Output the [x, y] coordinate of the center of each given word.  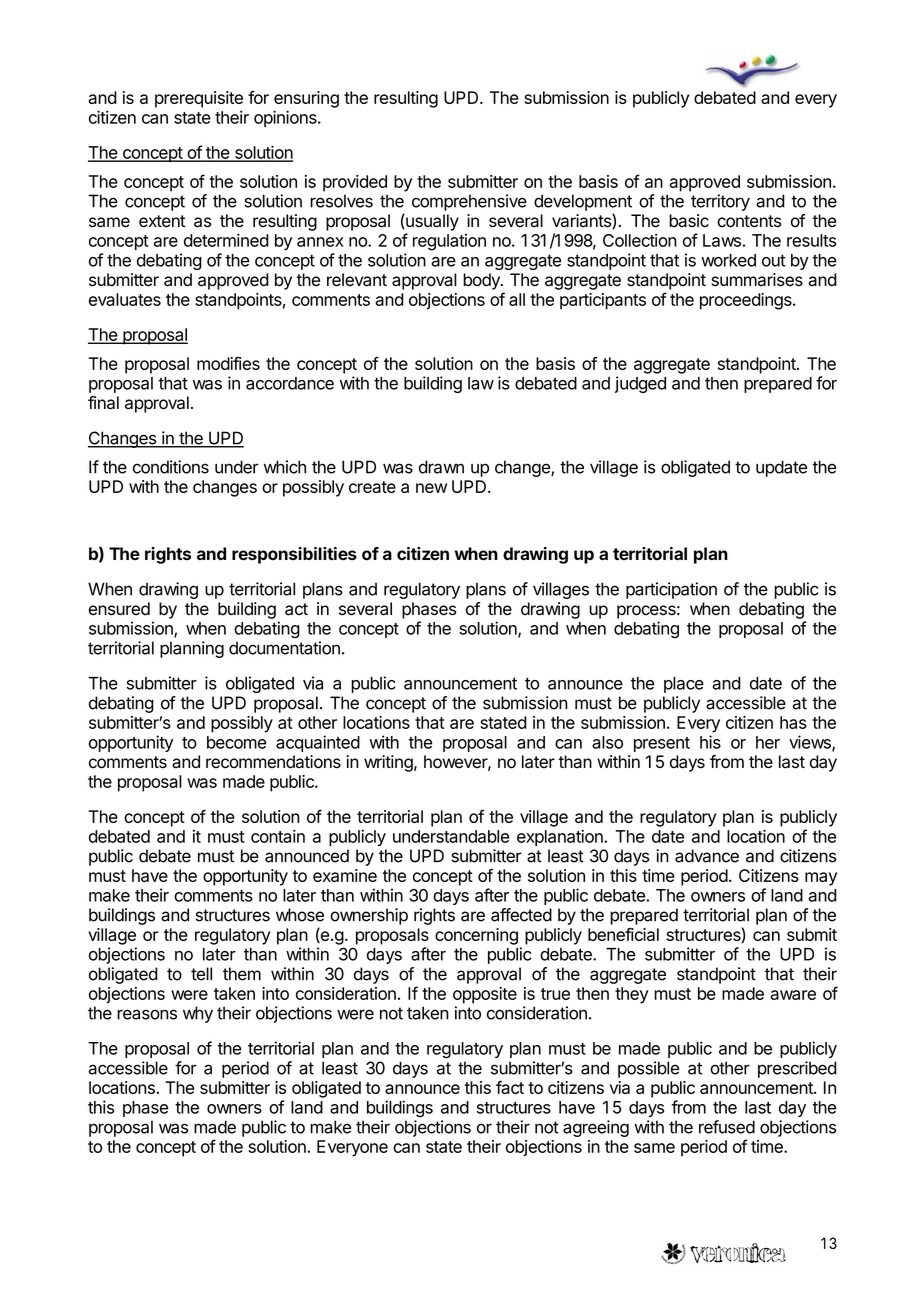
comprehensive [469, 202]
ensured [119, 609]
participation [671, 590]
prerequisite [199, 99]
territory [720, 202]
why [198, 1014]
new [431, 488]
